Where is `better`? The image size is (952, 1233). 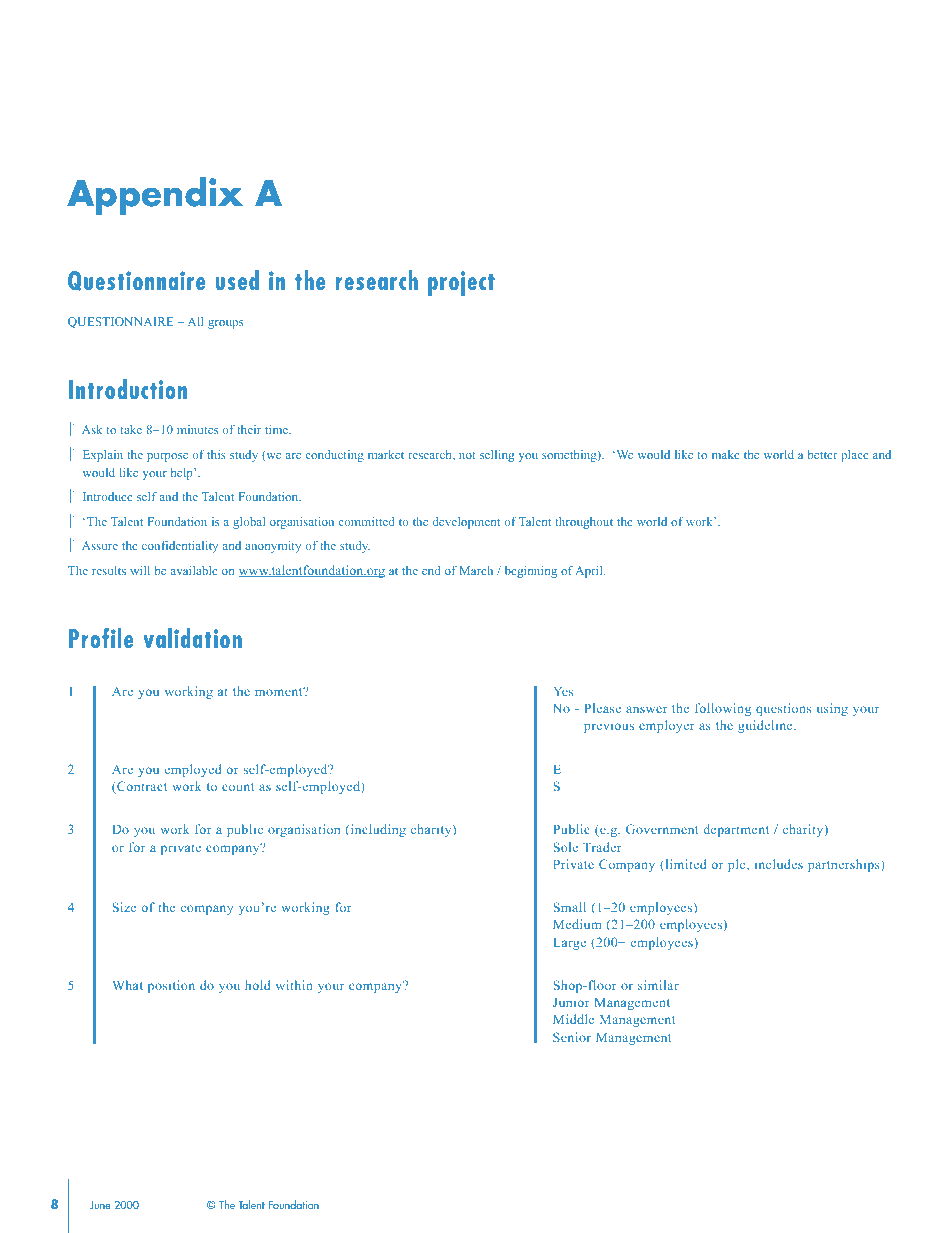
better is located at coordinates (823, 454).
